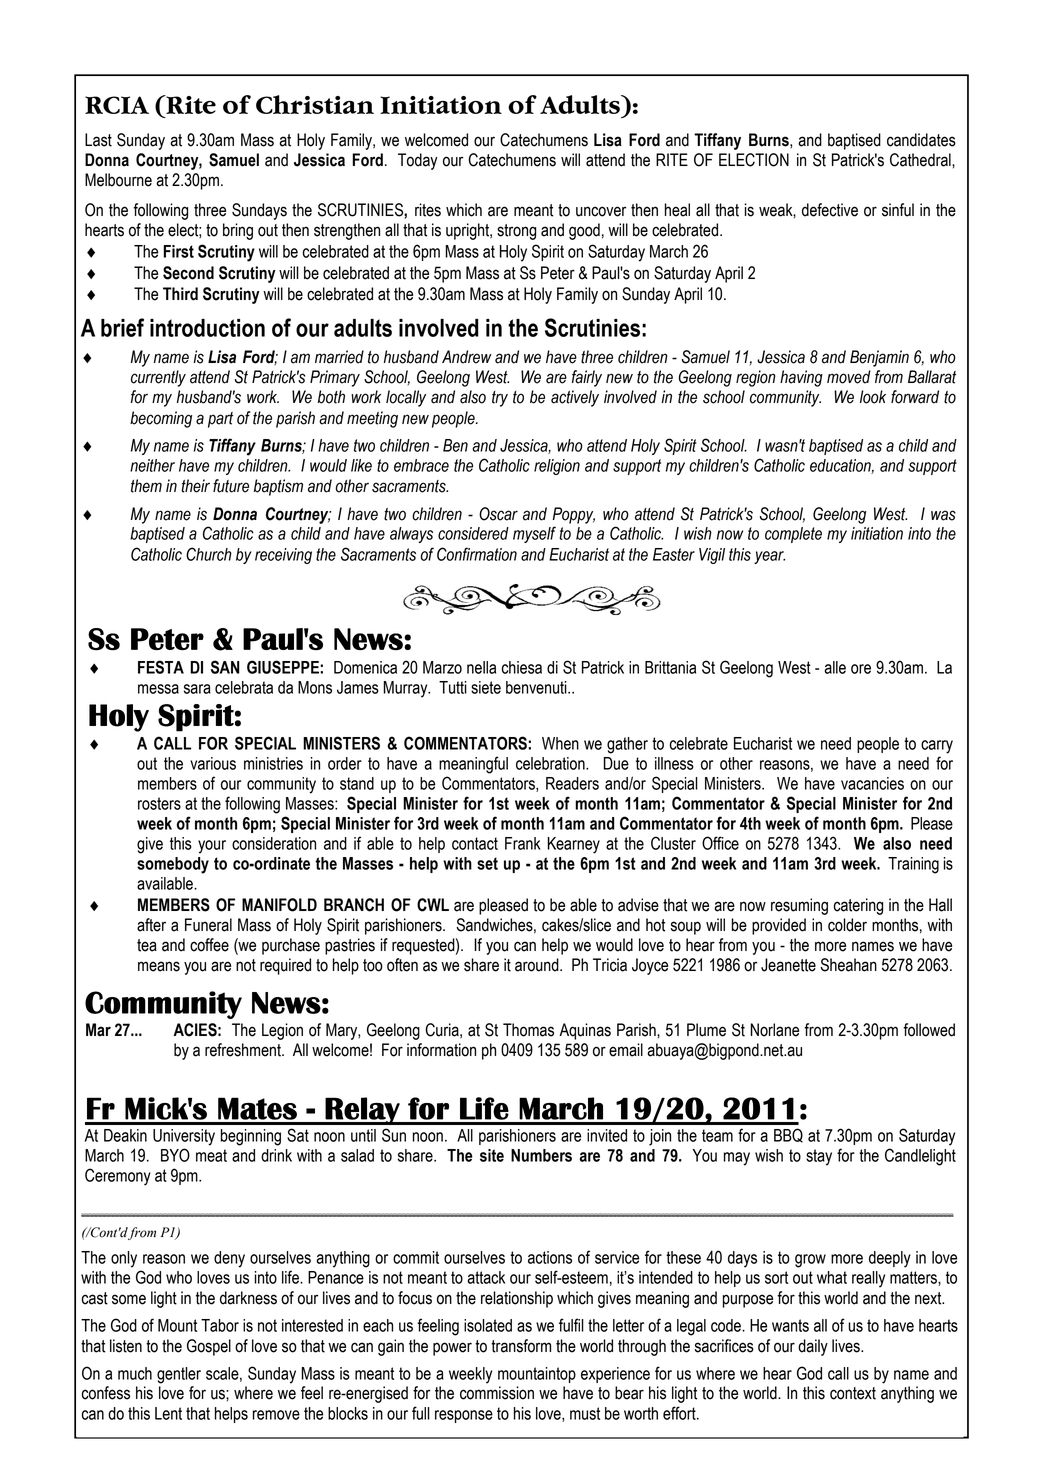  What do you see at coordinates (213, 763) in the screenshot?
I see `various` at bounding box center [213, 763].
